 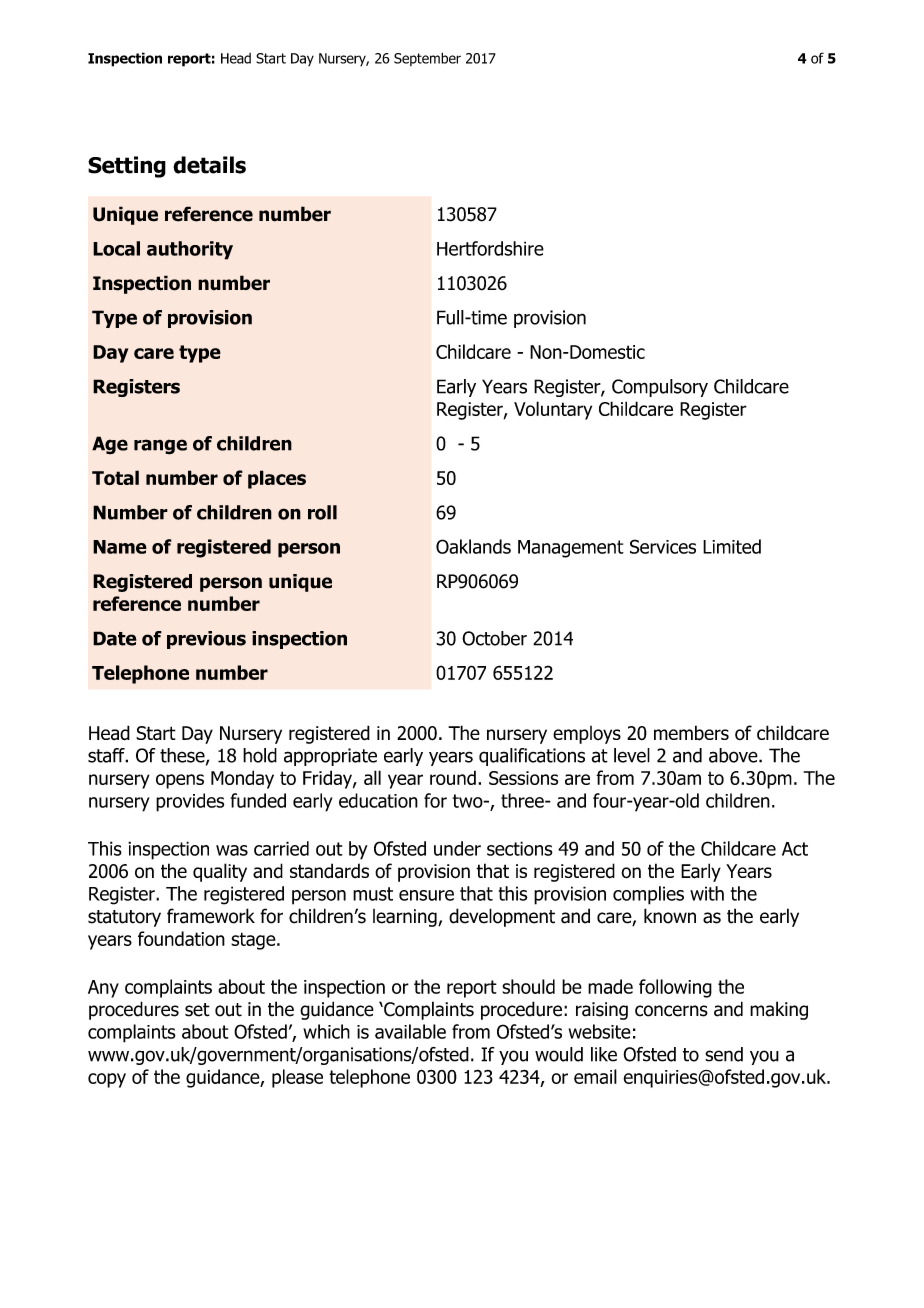 What do you see at coordinates (732, 546) in the screenshot?
I see `Limited` at bounding box center [732, 546].
